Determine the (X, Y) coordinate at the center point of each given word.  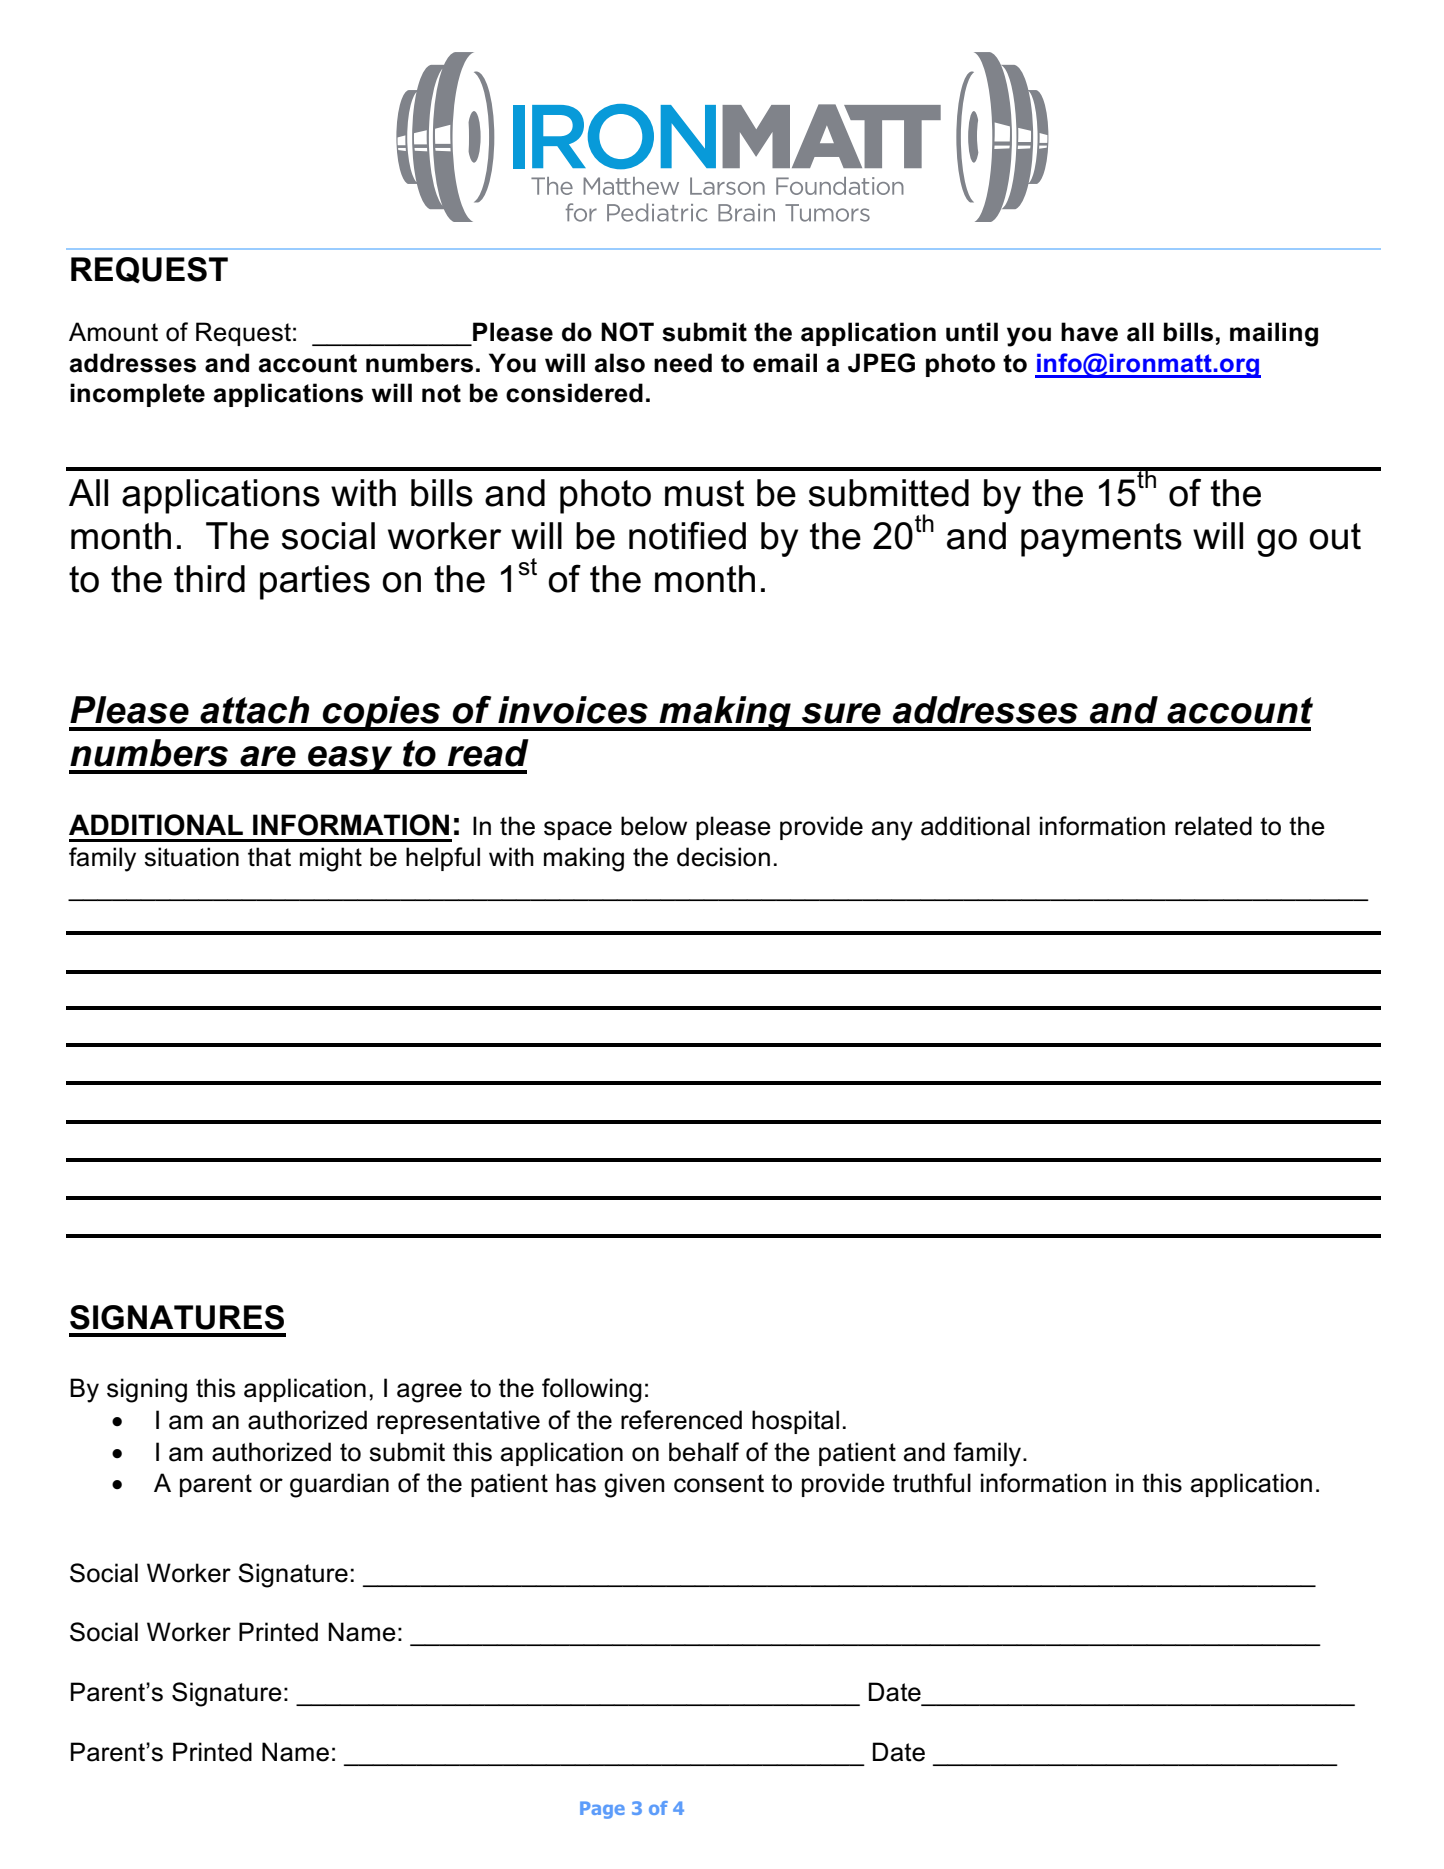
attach (254, 710)
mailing (1274, 334)
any (892, 831)
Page (602, 1810)
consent (719, 1483)
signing (147, 1390)
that (269, 857)
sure (841, 713)
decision (723, 857)
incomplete (137, 395)
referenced (681, 1420)
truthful (932, 1483)
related (1213, 826)
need (683, 363)
